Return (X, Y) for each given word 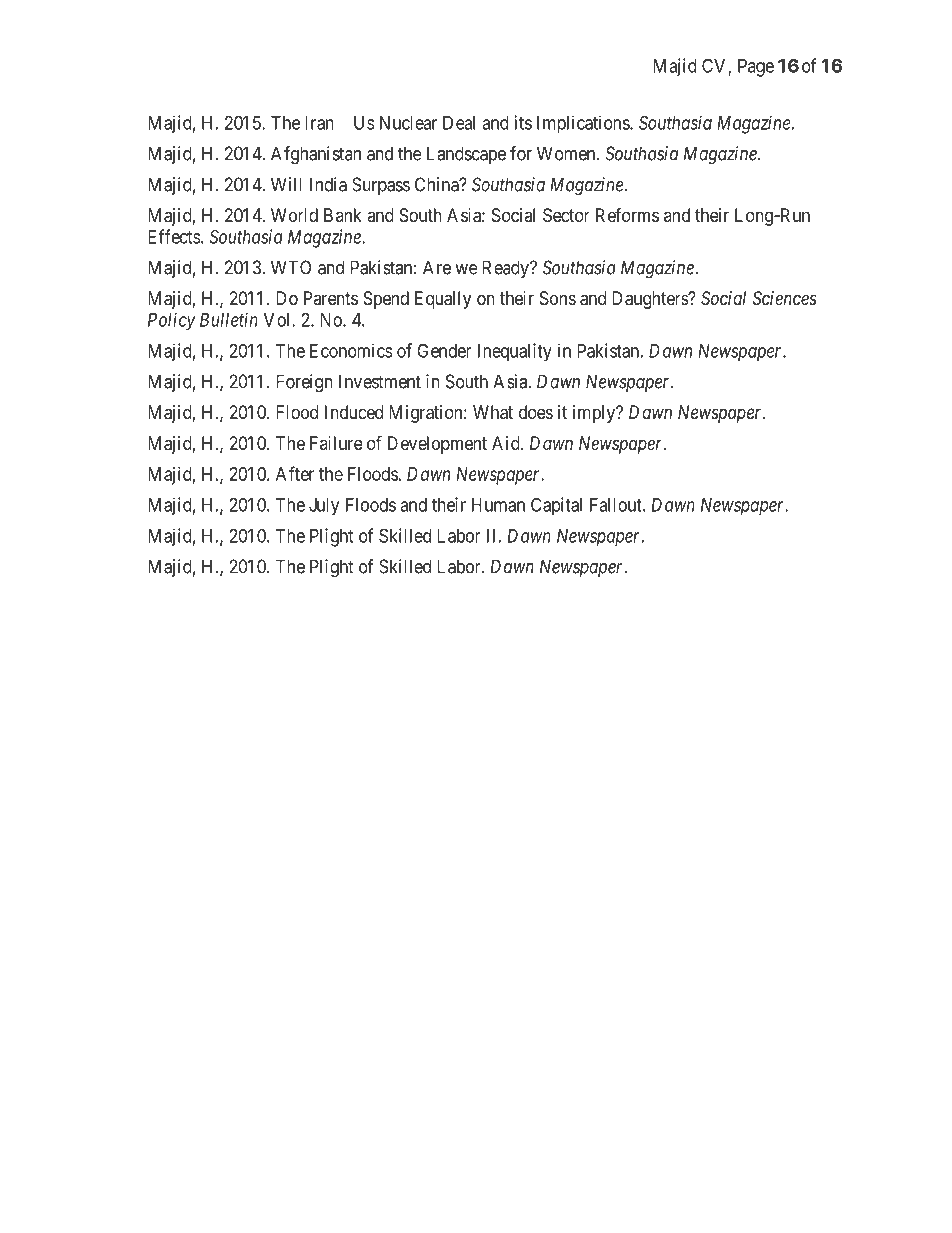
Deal (459, 123)
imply (595, 414)
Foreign (304, 383)
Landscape (466, 155)
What (493, 412)
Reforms (627, 215)
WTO (291, 267)
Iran (319, 123)
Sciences (785, 298)
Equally (443, 300)
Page (756, 68)
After (295, 473)
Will (286, 184)
